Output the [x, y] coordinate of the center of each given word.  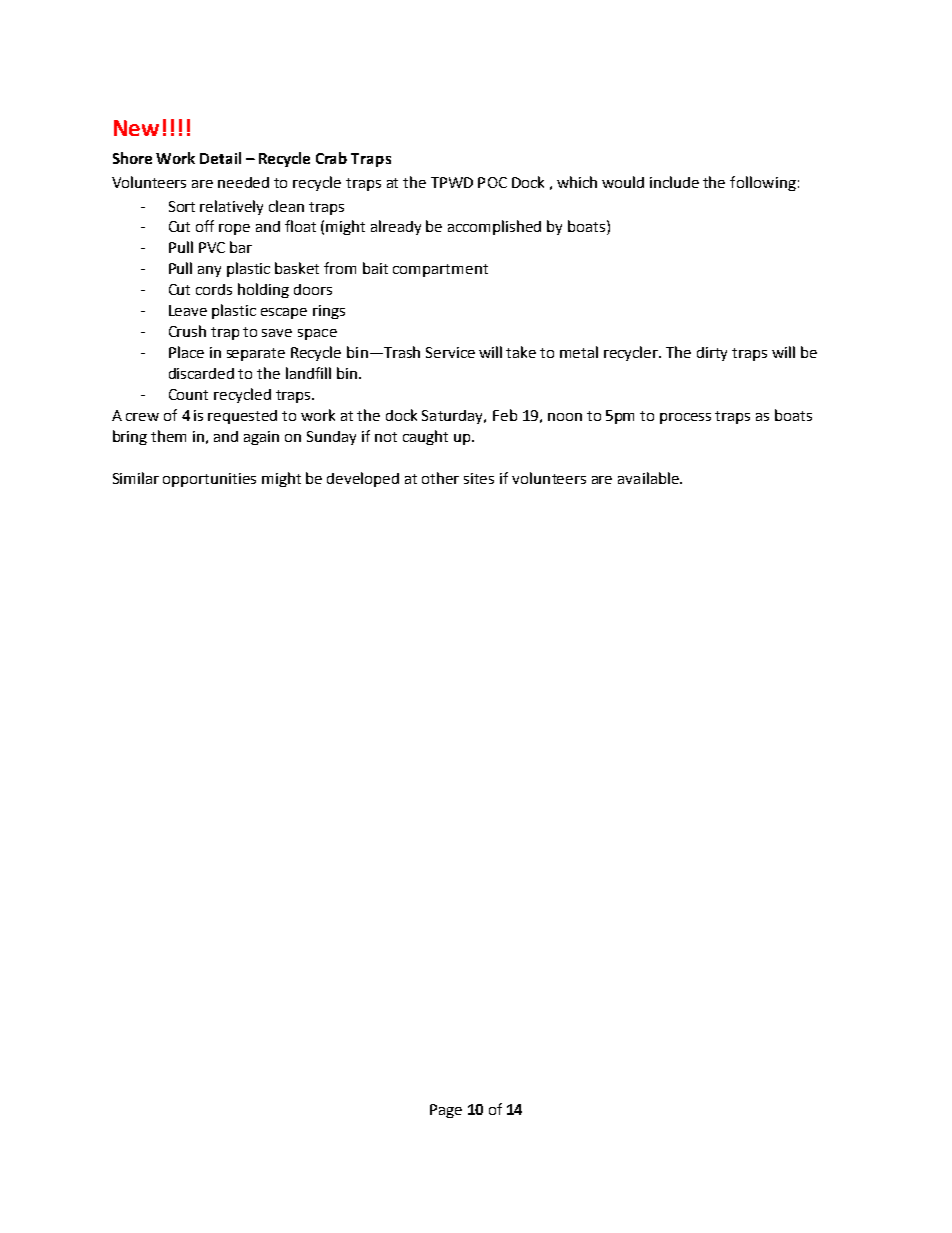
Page [446, 1111]
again [261, 438]
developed [363, 479]
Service [450, 352]
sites [479, 478]
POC [492, 182]
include [674, 182]
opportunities [209, 480]
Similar [136, 478]
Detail [220, 158]
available [649, 478]
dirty [712, 354]
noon [565, 417]
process [685, 418]
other [440, 478]
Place [186, 352]
